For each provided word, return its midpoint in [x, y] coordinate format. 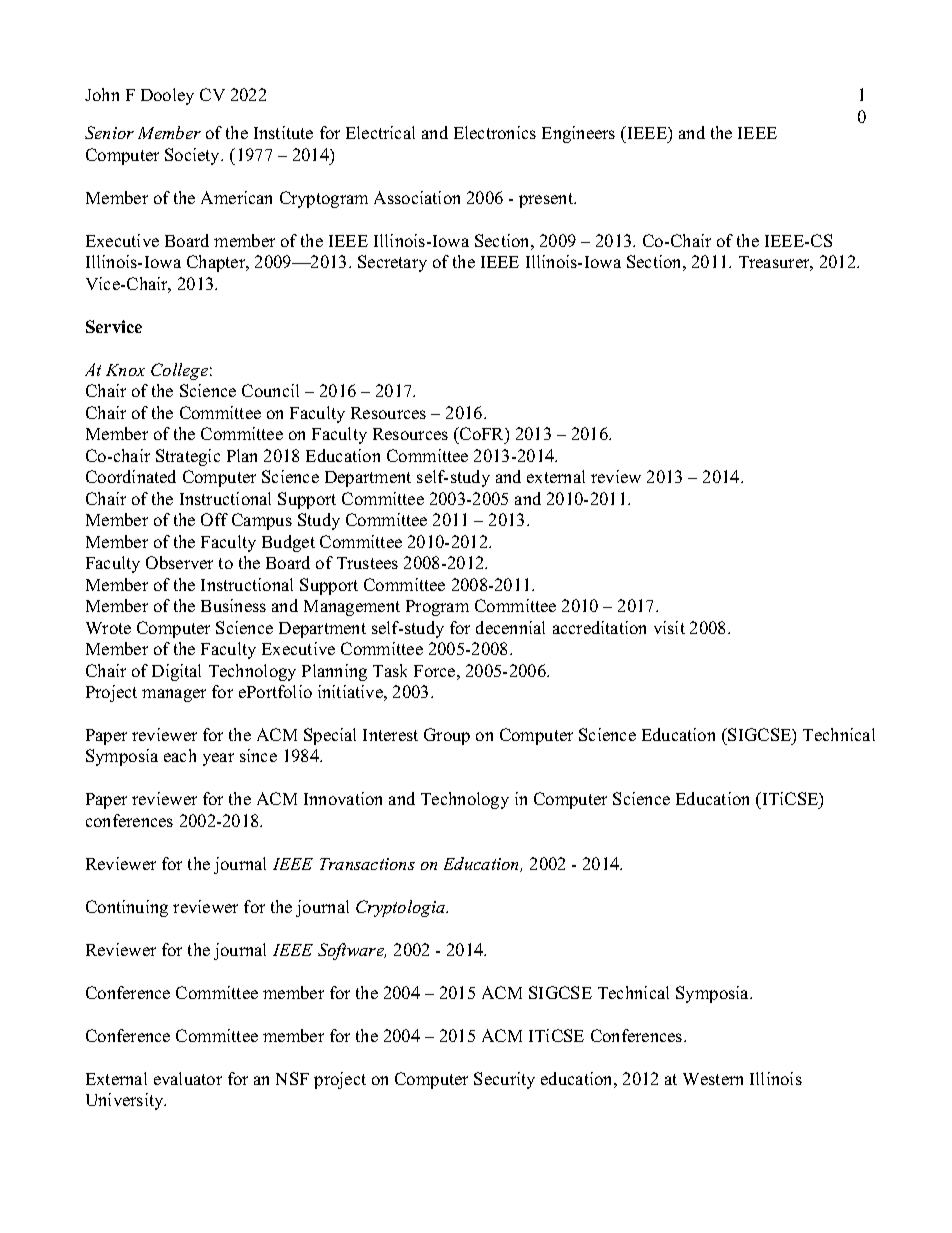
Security [504, 1080]
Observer [179, 562]
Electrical [380, 132]
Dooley [167, 96]
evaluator [188, 1078]
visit [669, 627]
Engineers [578, 134]
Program [437, 608]
